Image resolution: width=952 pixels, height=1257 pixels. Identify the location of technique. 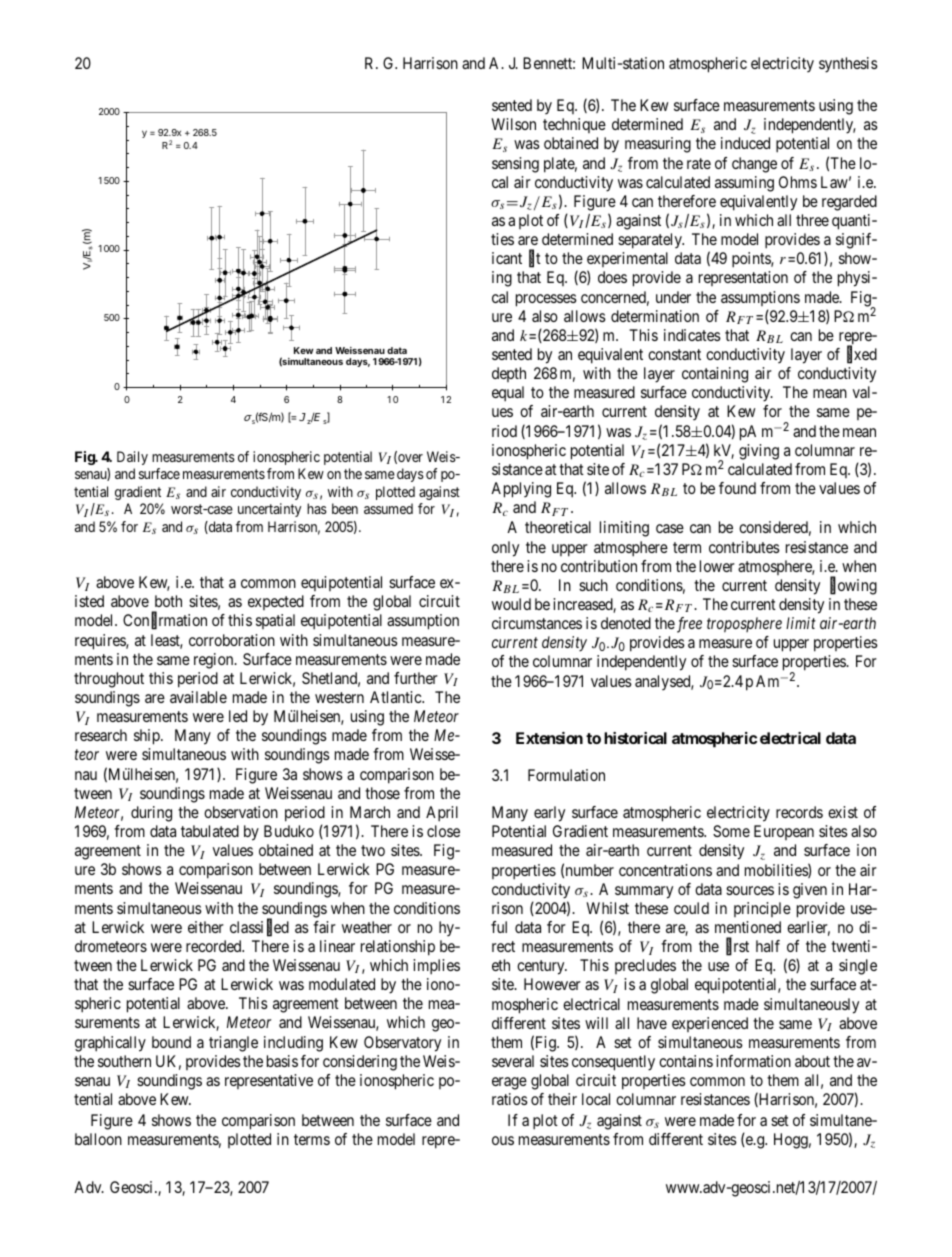
(574, 125).
